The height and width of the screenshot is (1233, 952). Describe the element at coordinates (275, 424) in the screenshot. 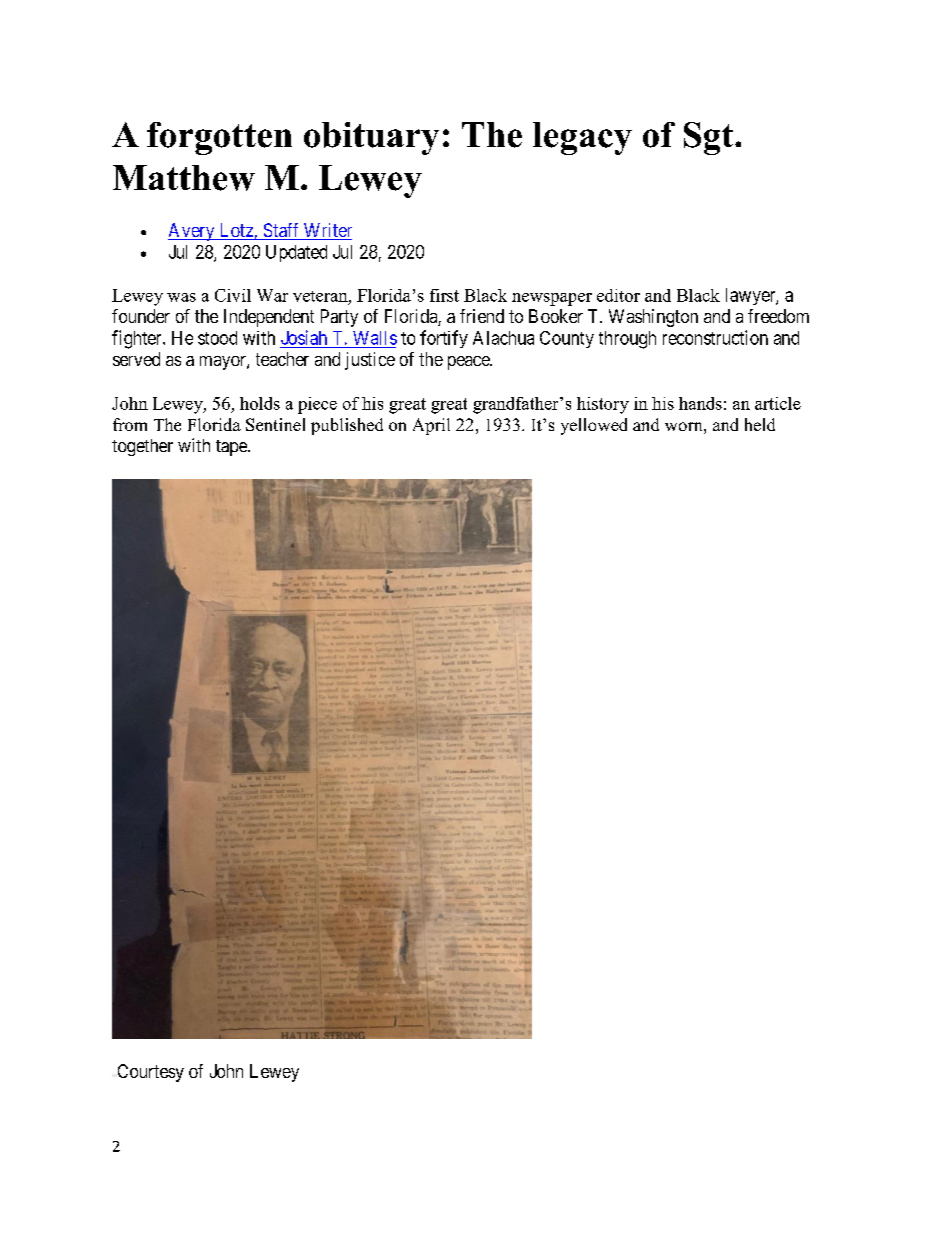

I see `Sentinel` at that location.
